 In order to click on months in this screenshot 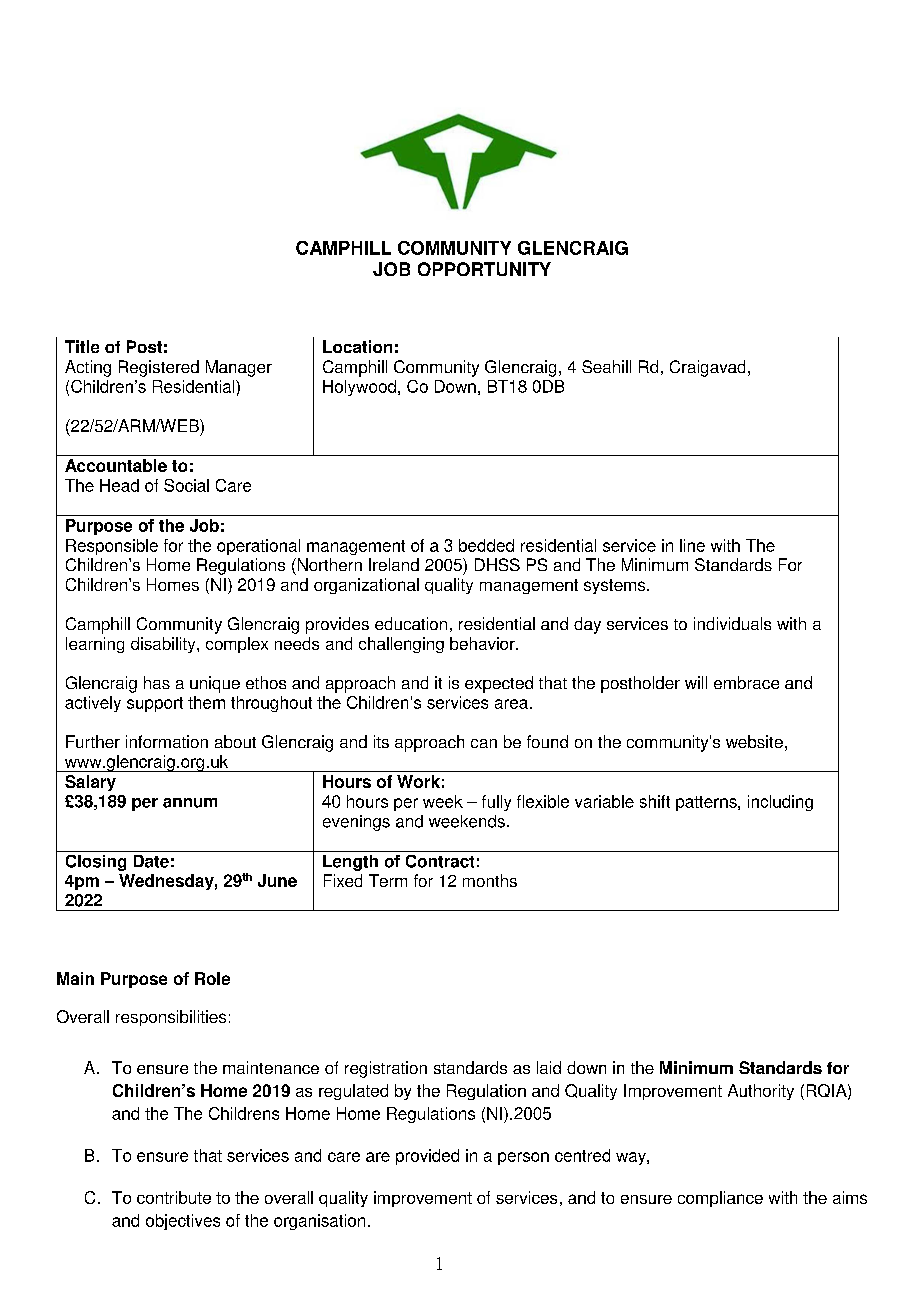, I will do `click(490, 880)`.
